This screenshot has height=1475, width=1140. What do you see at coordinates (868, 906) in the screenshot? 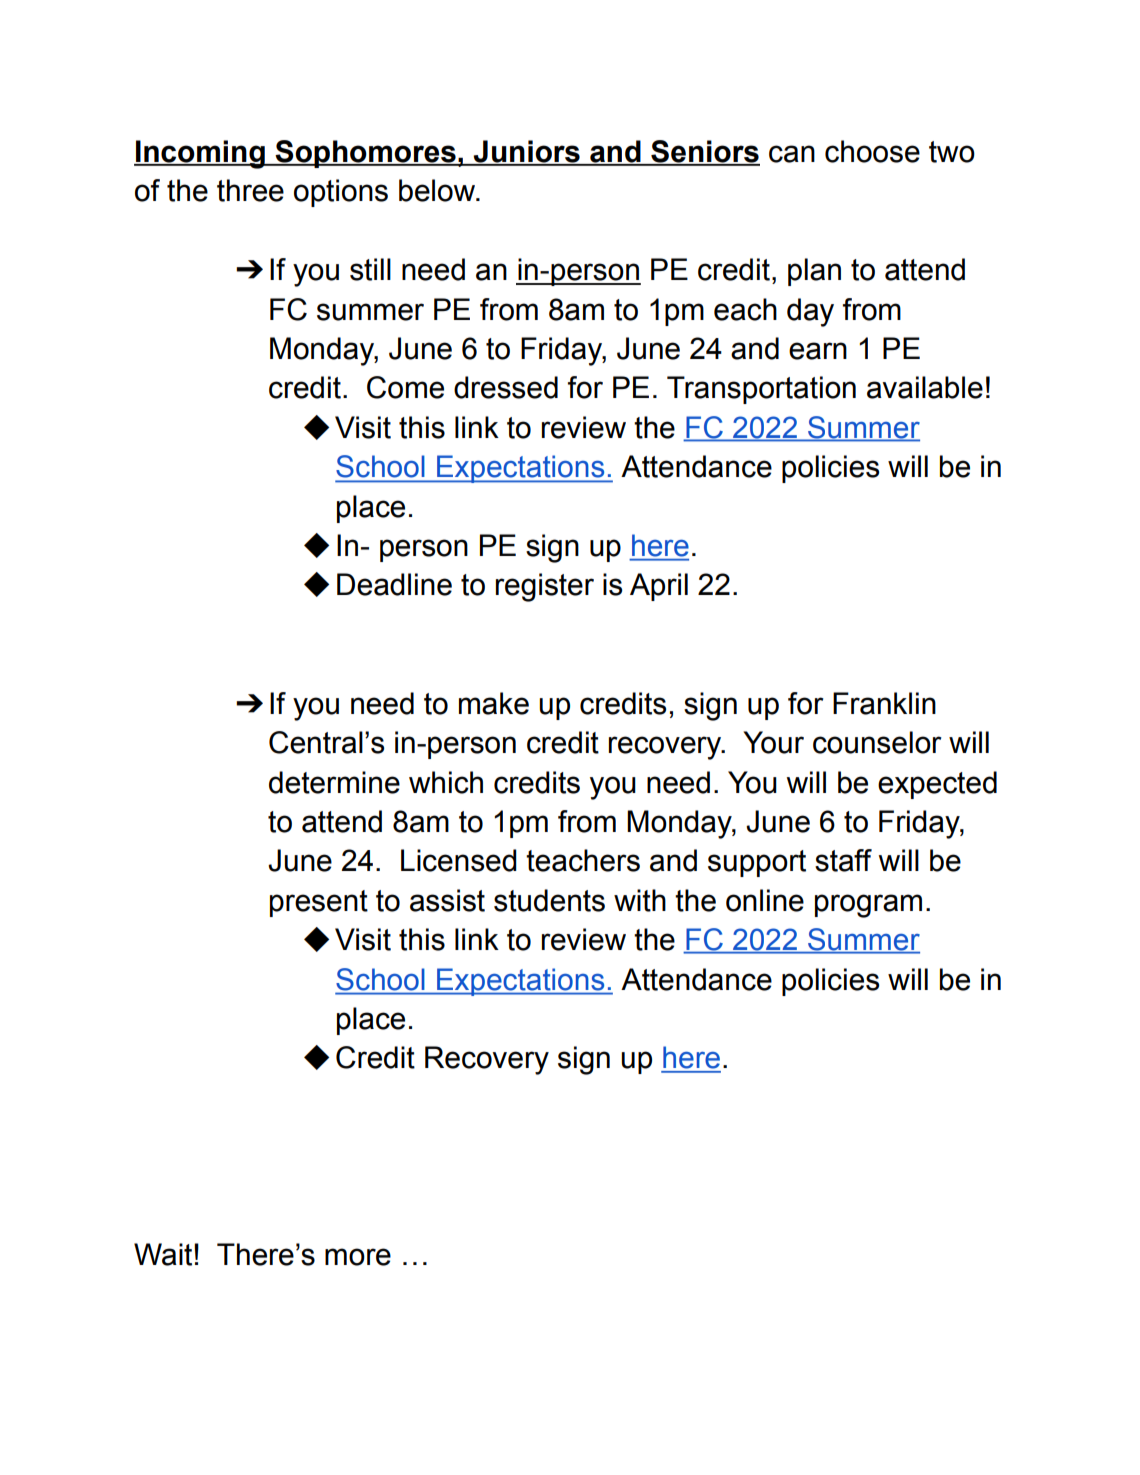
I see `program` at bounding box center [868, 906].
